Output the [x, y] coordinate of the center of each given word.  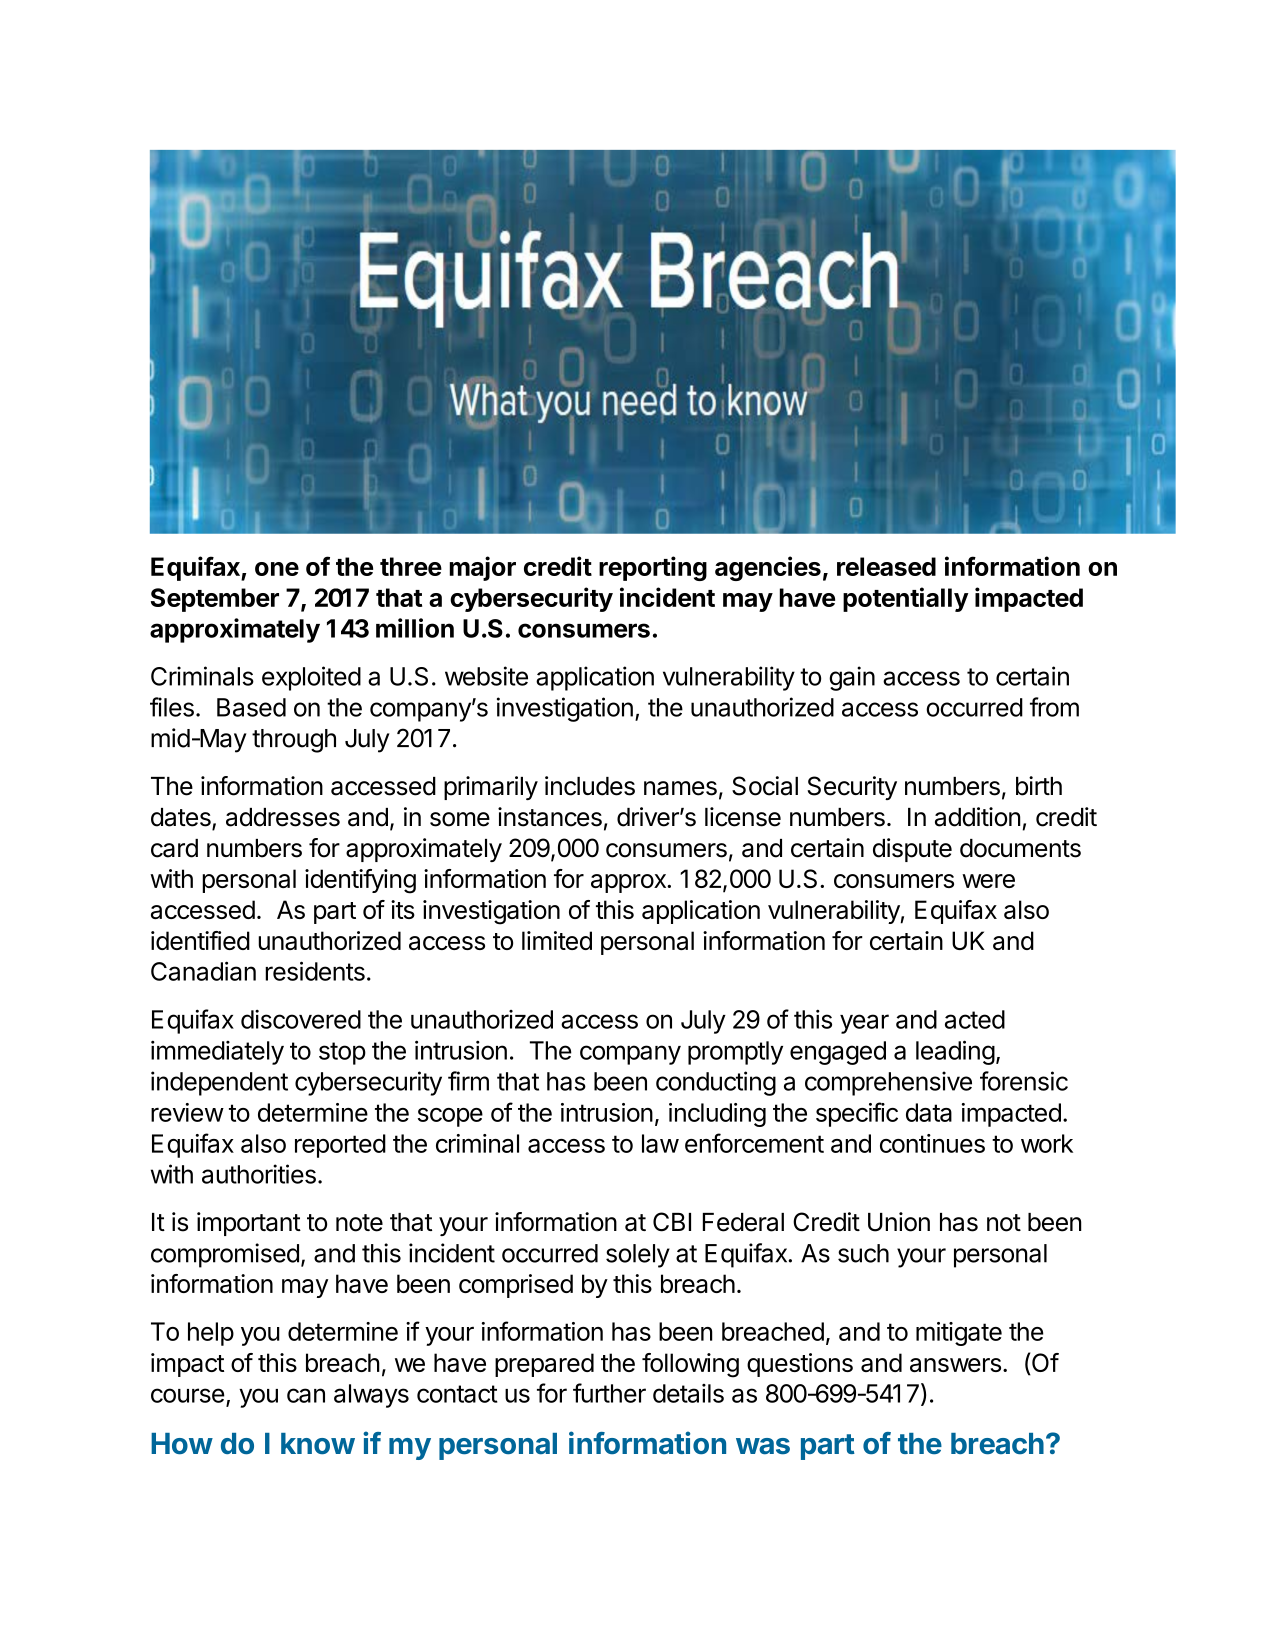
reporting [653, 568]
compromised [225, 1255]
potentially [906, 599]
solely [638, 1256]
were [988, 881]
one [277, 569]
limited [557, 940]
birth [1039, 786]
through [294, 741]
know [318, 1443]
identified [200, 940]
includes [590, 786]
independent [219, 1083]
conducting [716, 1083]
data [929, 1112]
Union [899, 1222]
